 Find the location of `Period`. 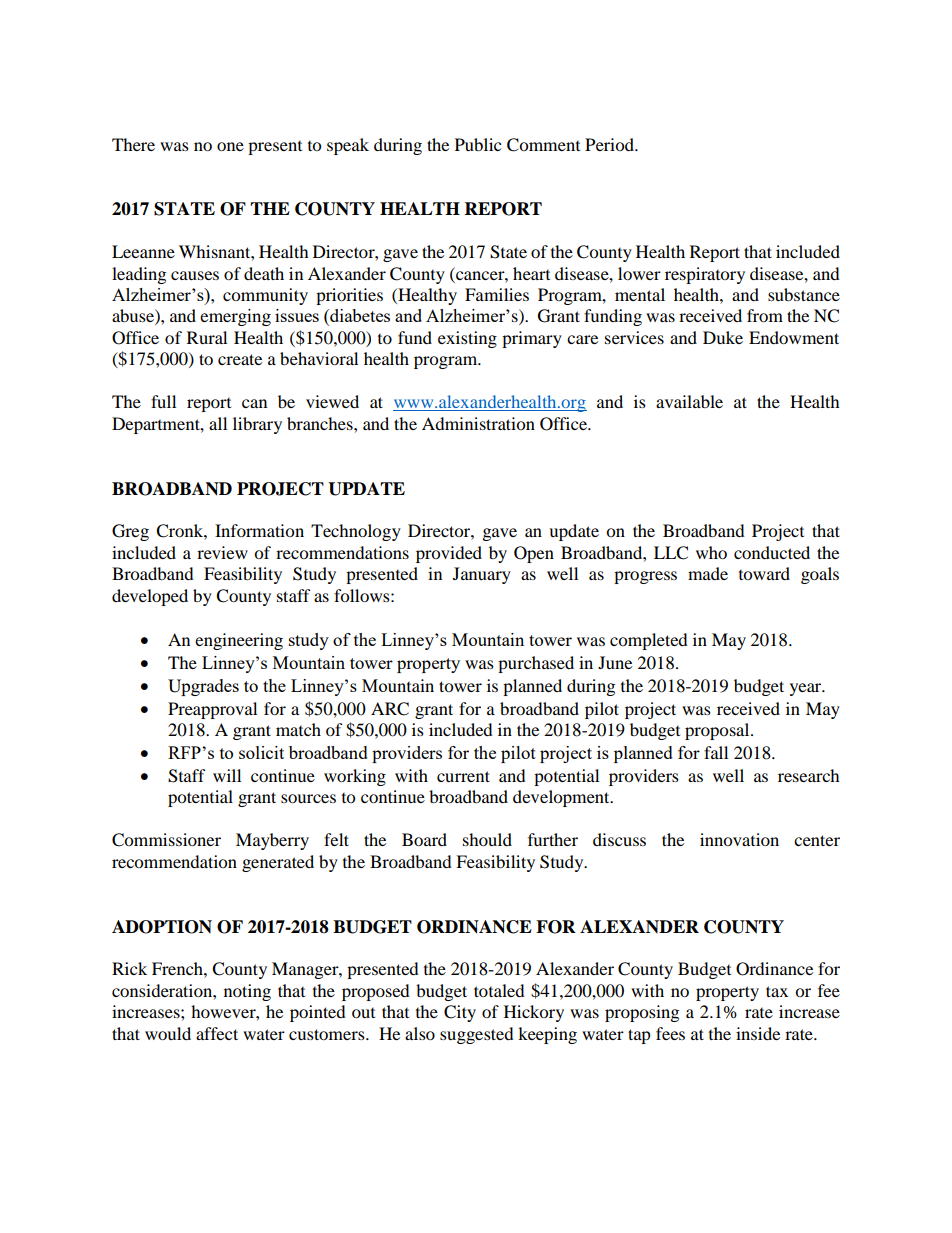

Period is located at coordinates (610, 144).
